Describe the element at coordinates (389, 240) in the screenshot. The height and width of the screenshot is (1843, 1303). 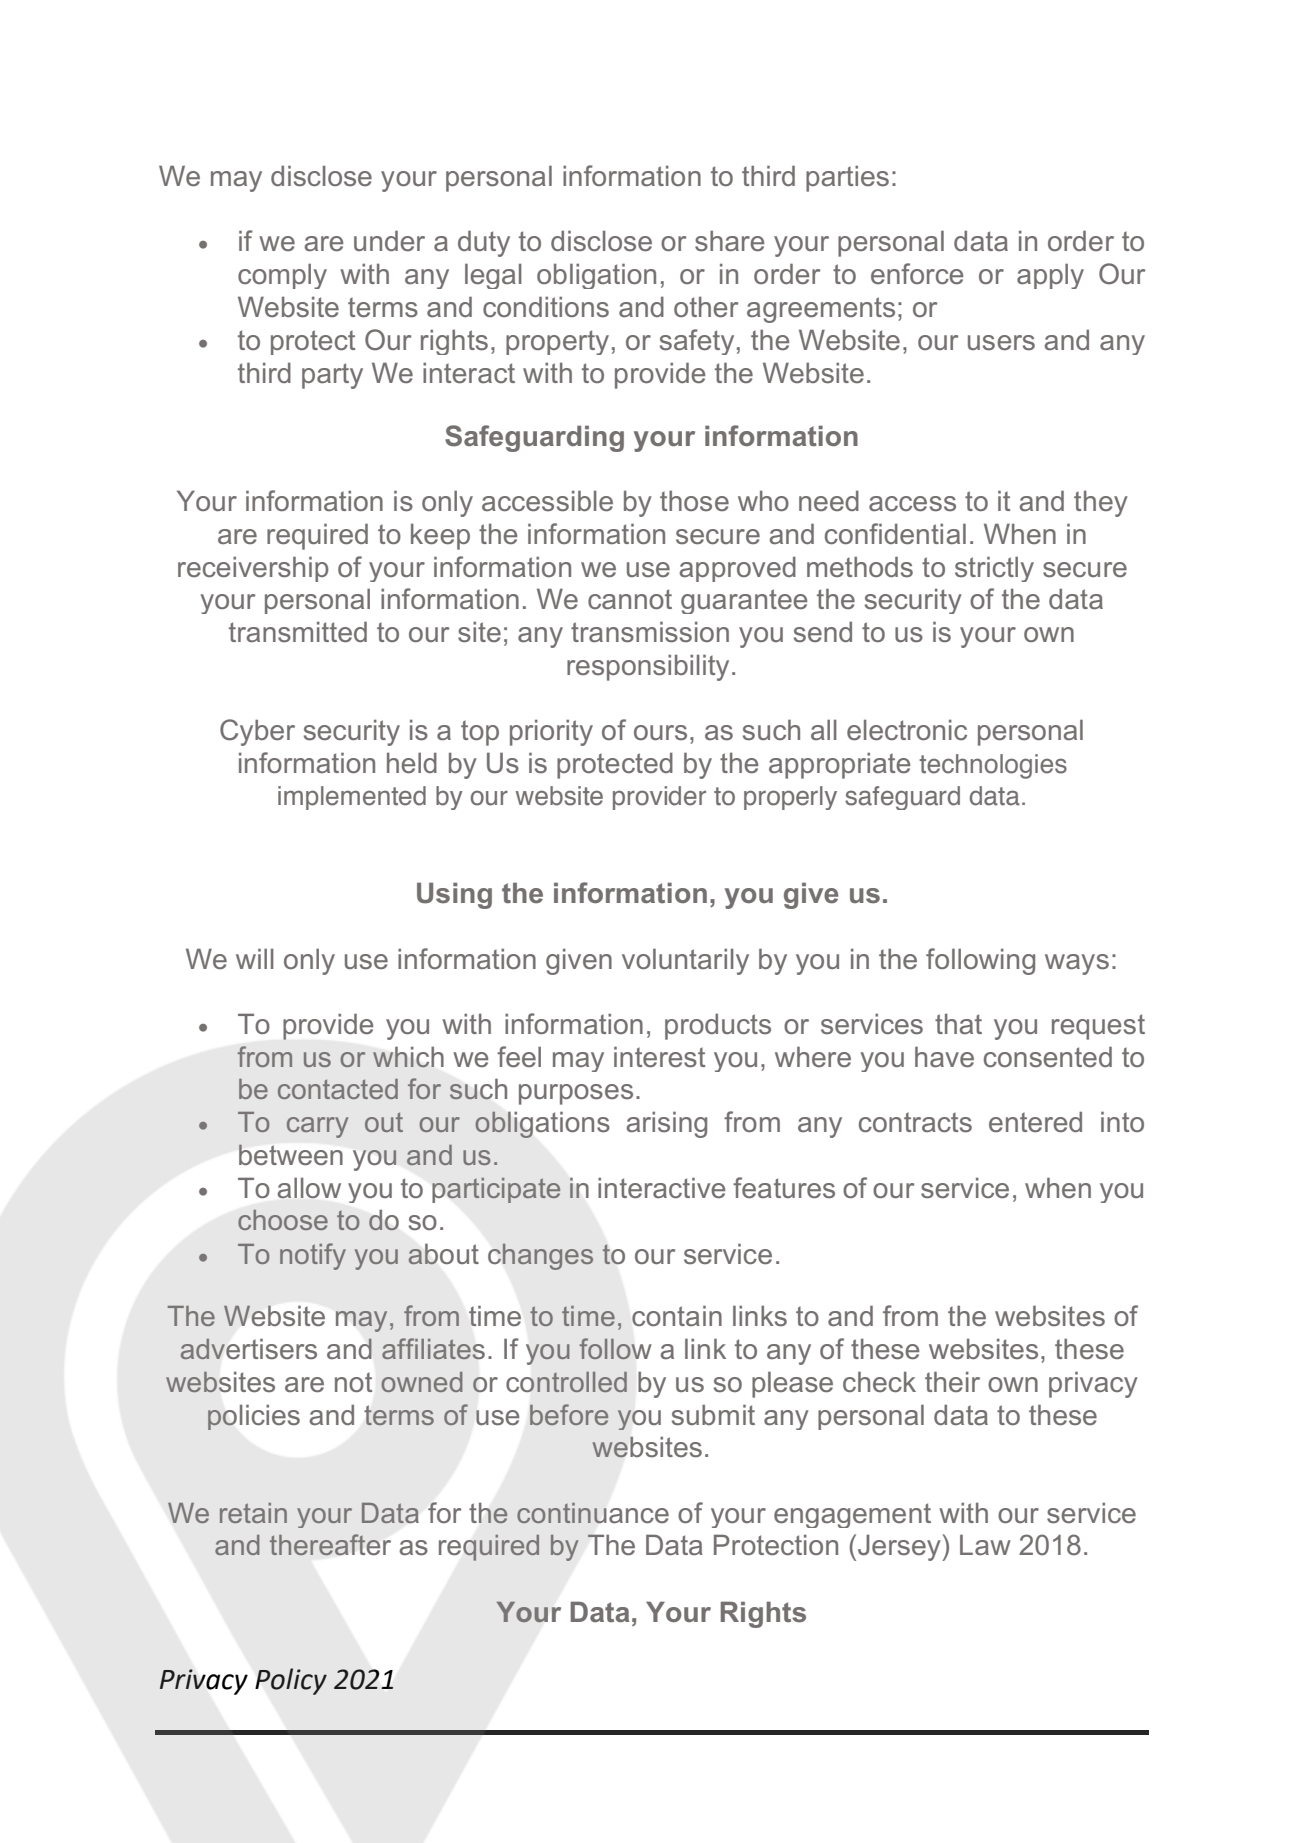
I see `under` at that location.
